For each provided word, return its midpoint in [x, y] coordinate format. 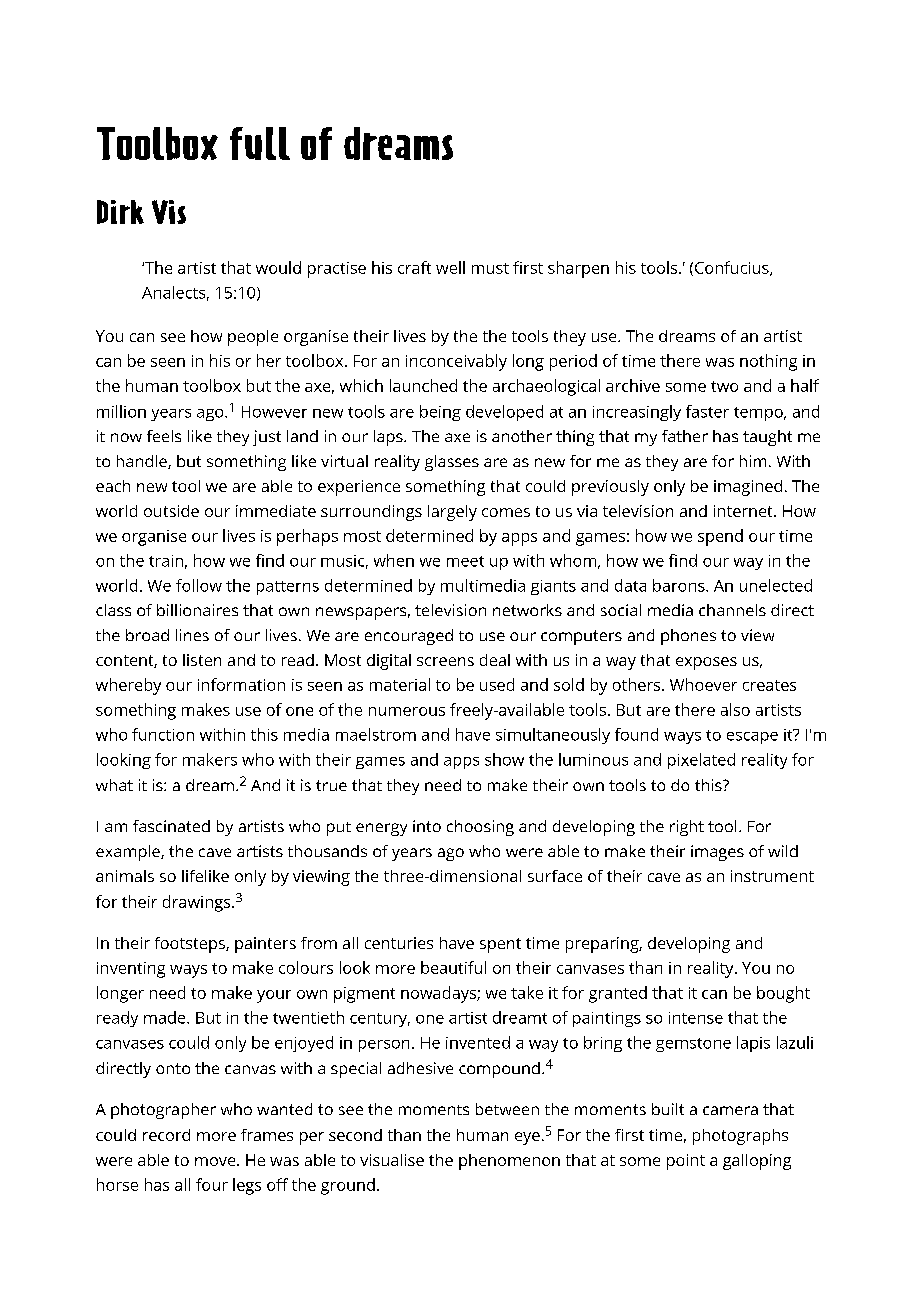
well [450, 267]
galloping [757, 1162]
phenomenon [509, 1162]
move [216, 1161]
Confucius [733, 268]
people [253, 338]
